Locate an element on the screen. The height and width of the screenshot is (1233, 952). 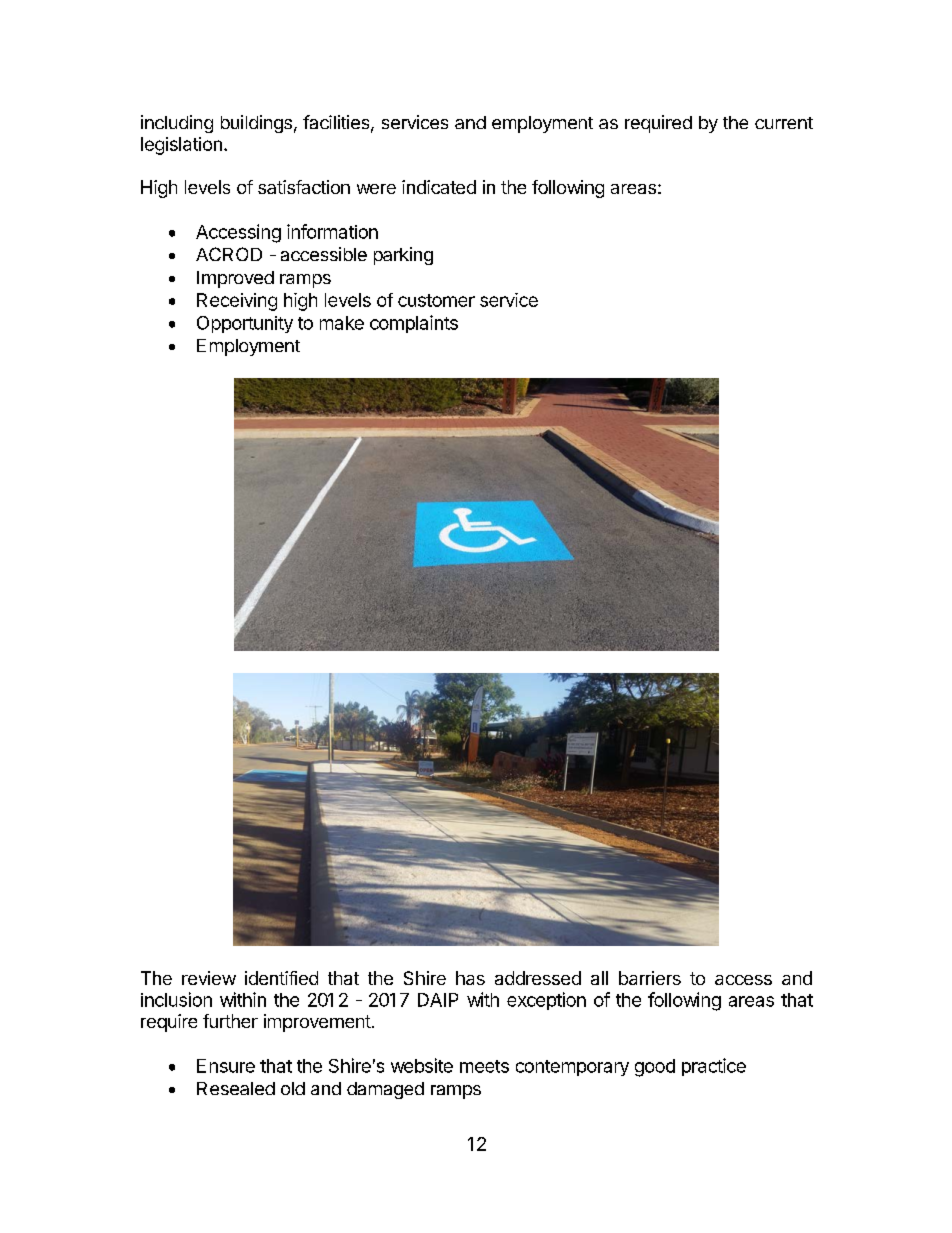
practice is located at coordinates (714, 1067).
